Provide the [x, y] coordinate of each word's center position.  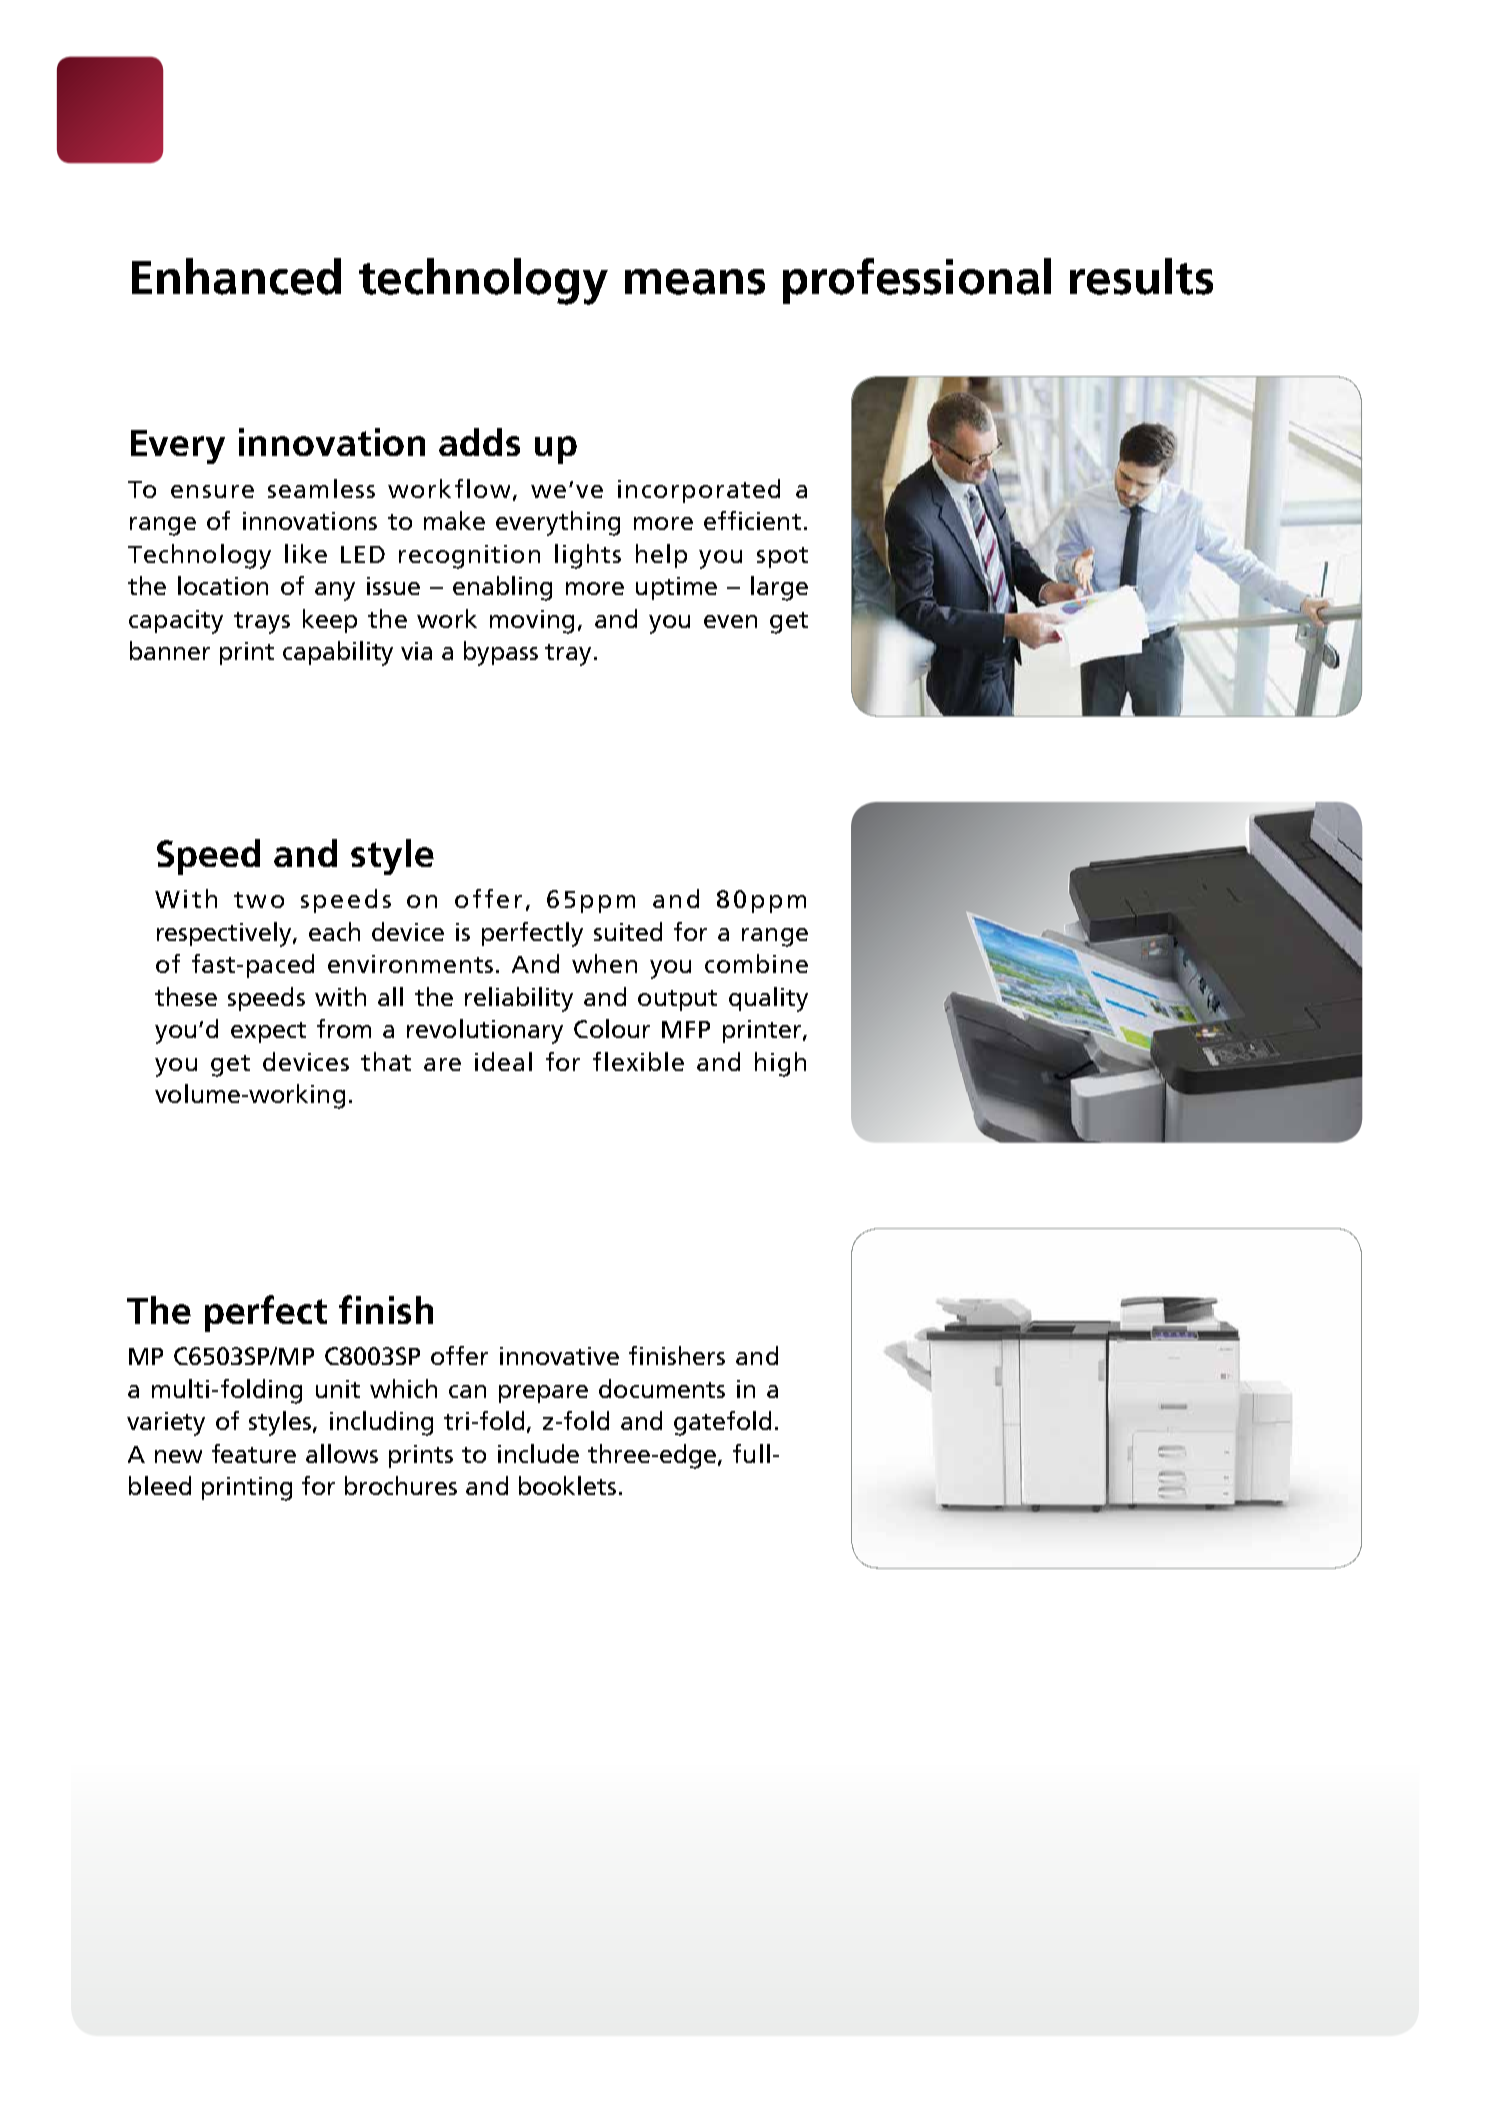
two [259, 900]
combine [756, 963]
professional [917, 281]
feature [254, 1453]
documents [662, 1388]
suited [628, 931]
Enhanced [236, 276]
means [695, 282]
